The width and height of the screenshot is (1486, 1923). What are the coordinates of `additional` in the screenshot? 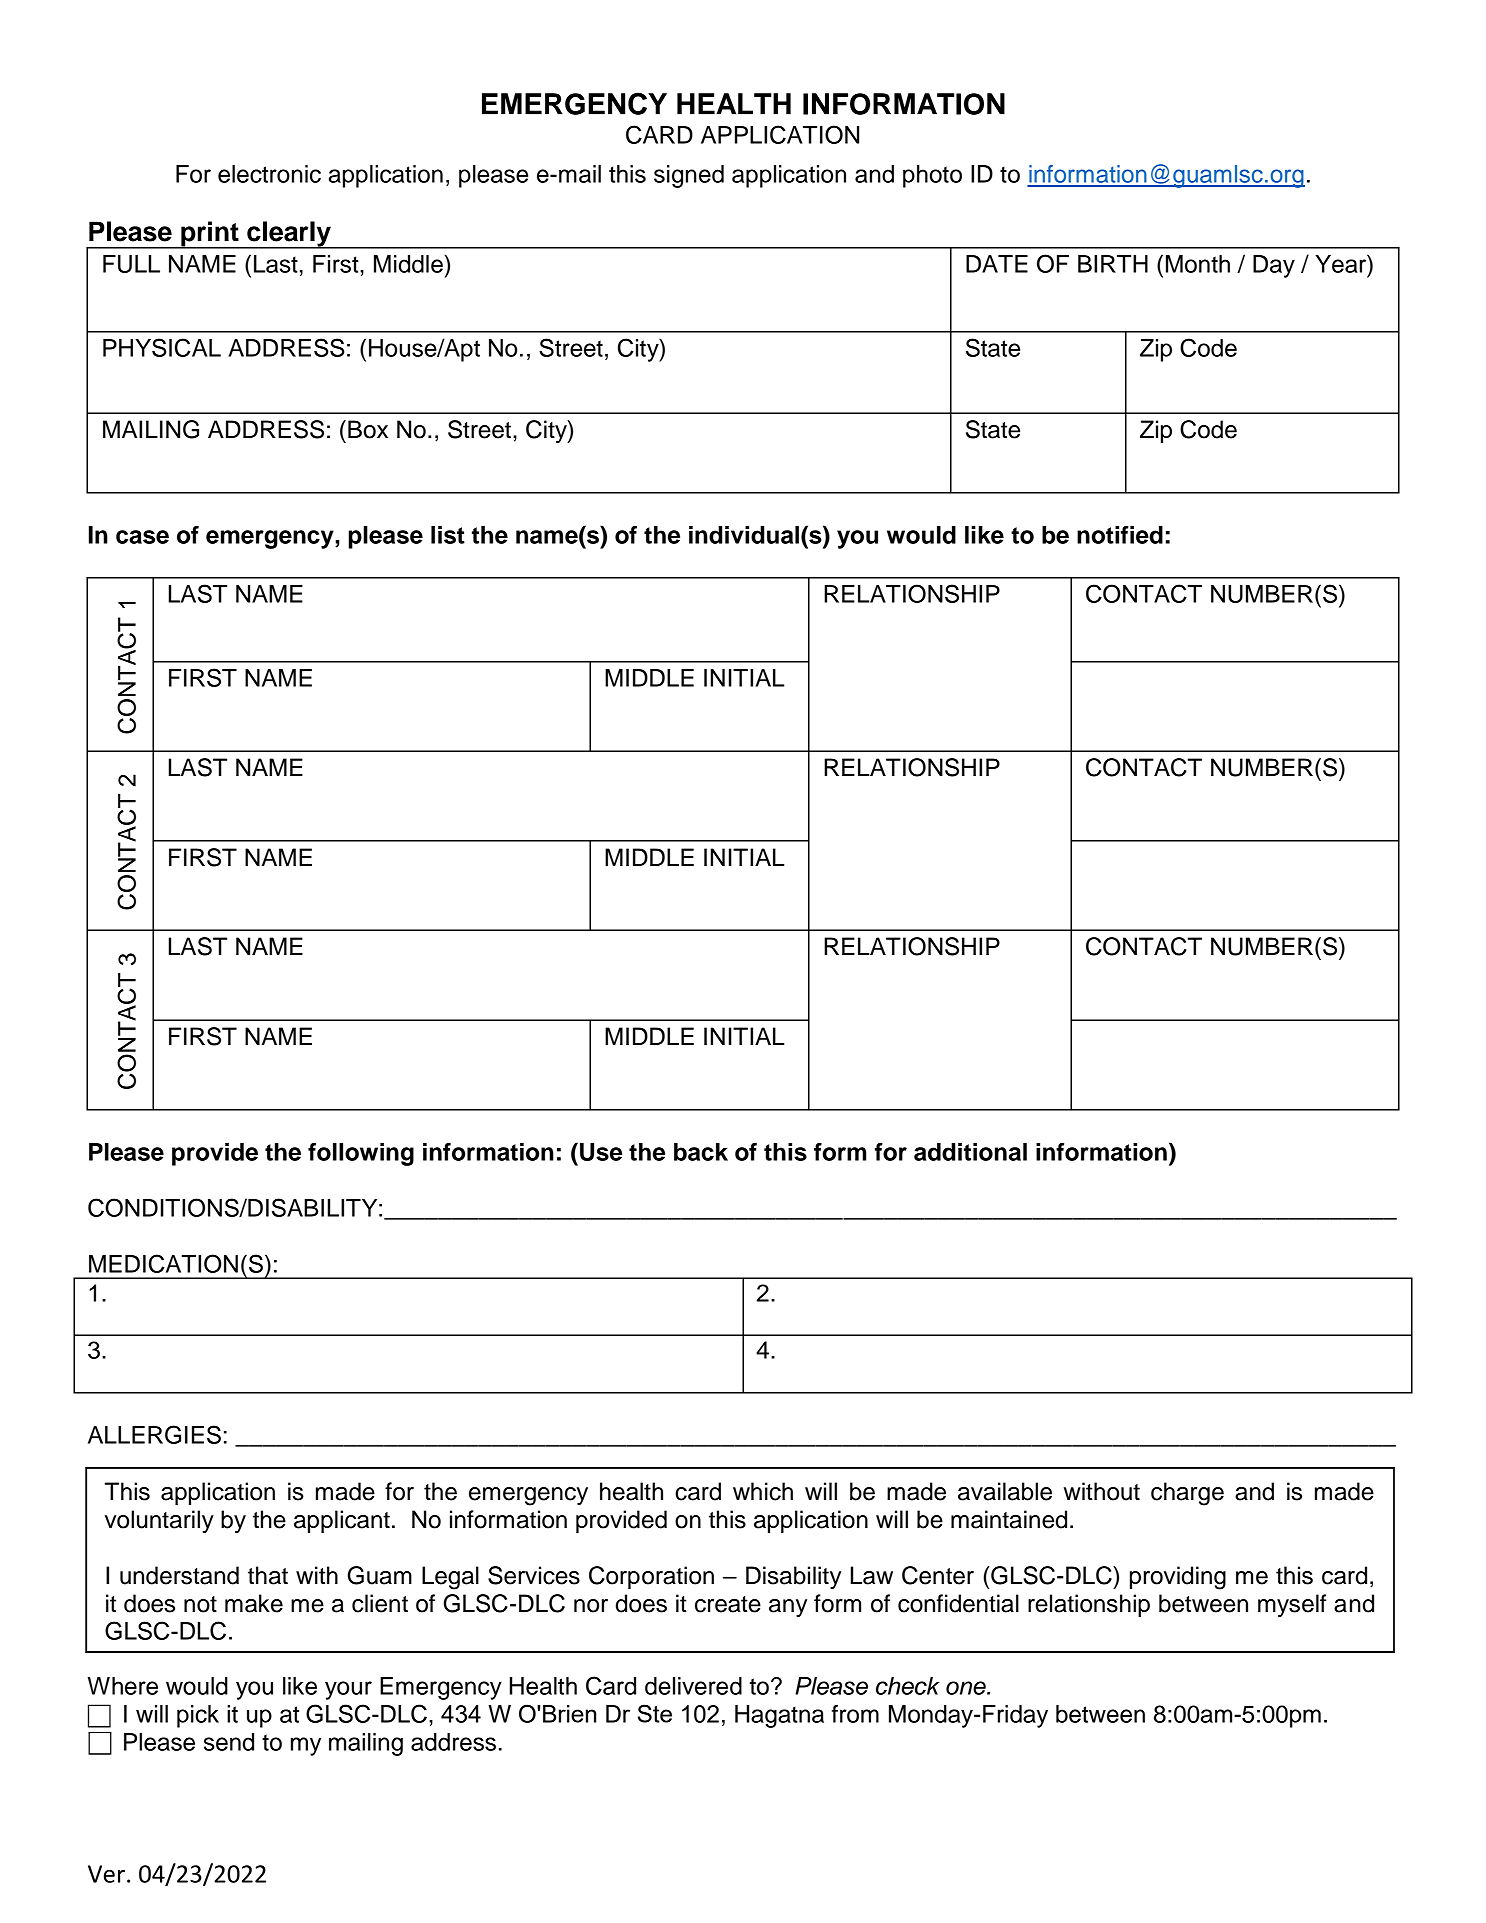 It's located at (970, 1152).
